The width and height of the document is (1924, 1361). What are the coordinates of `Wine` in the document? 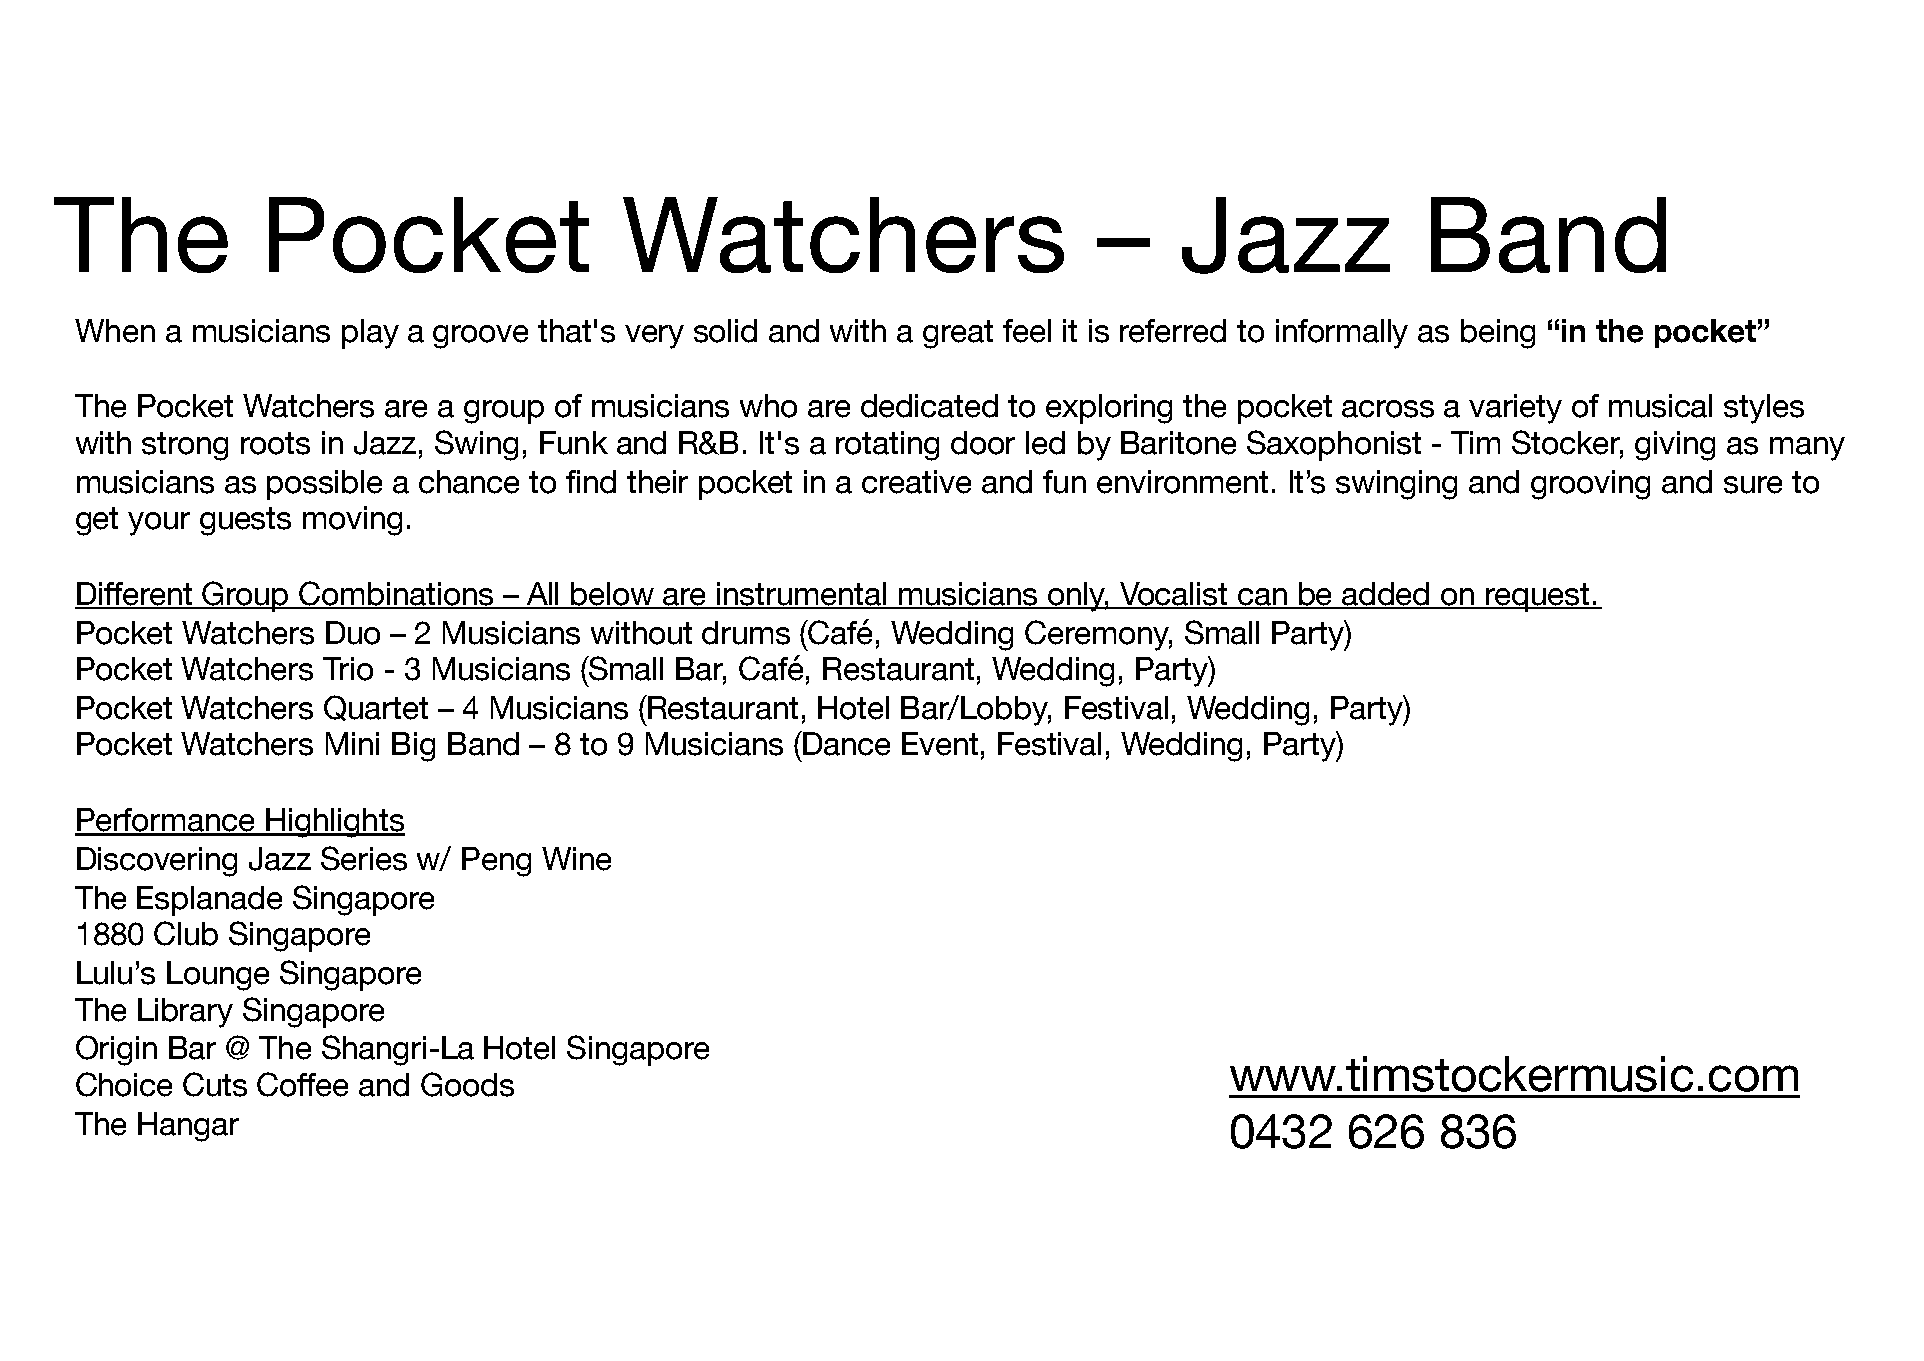 It's located at (576, 859).
